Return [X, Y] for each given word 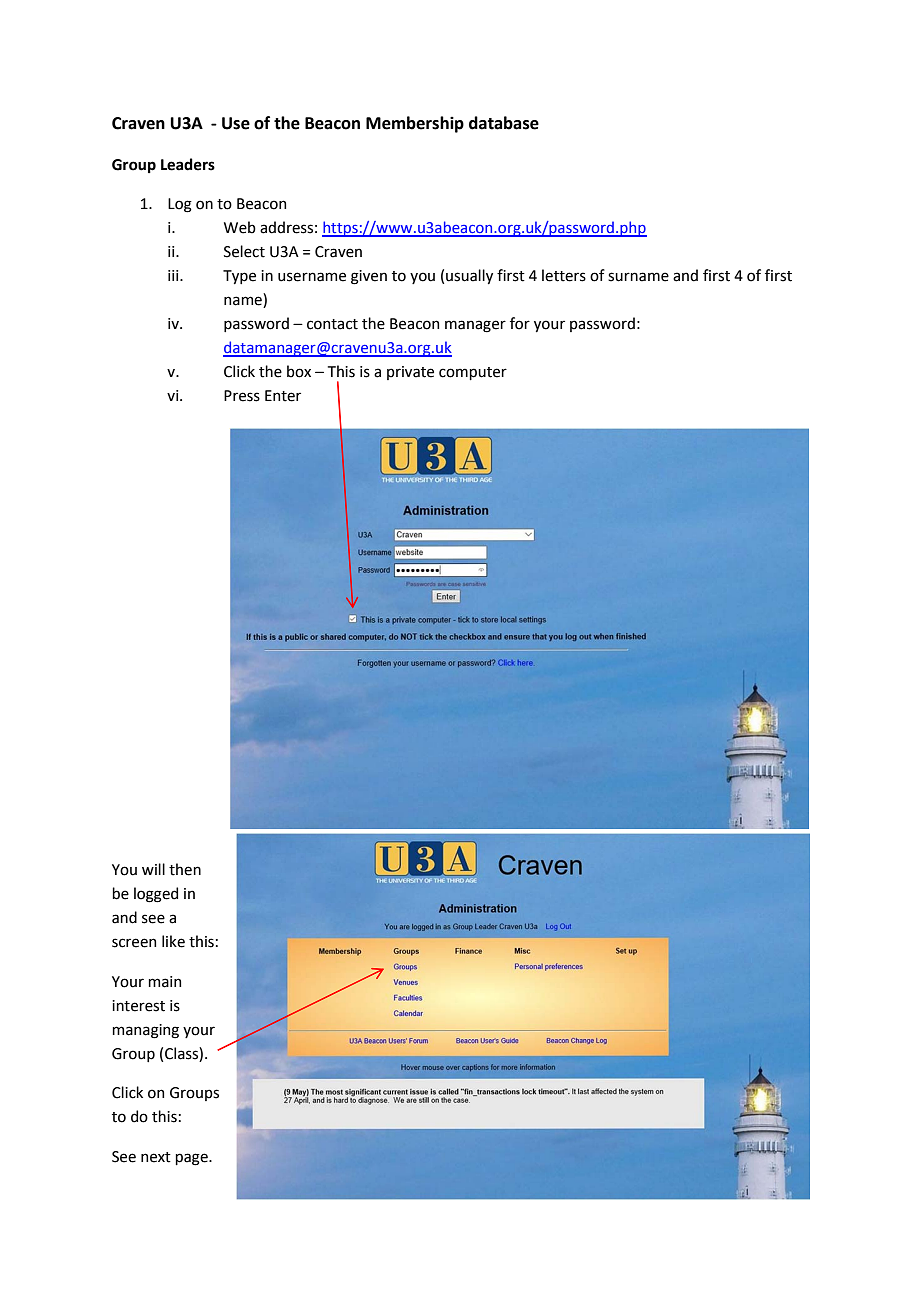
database [504, 123]
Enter [283, 396]
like [173, 941]
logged [156, 895]
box [299, 371]
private [410, 373]
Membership [415, 124]
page [192, 1159]
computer [473, 373]
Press [242, 396]
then [185, 869]
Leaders [188, 164]
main [164, 982]
